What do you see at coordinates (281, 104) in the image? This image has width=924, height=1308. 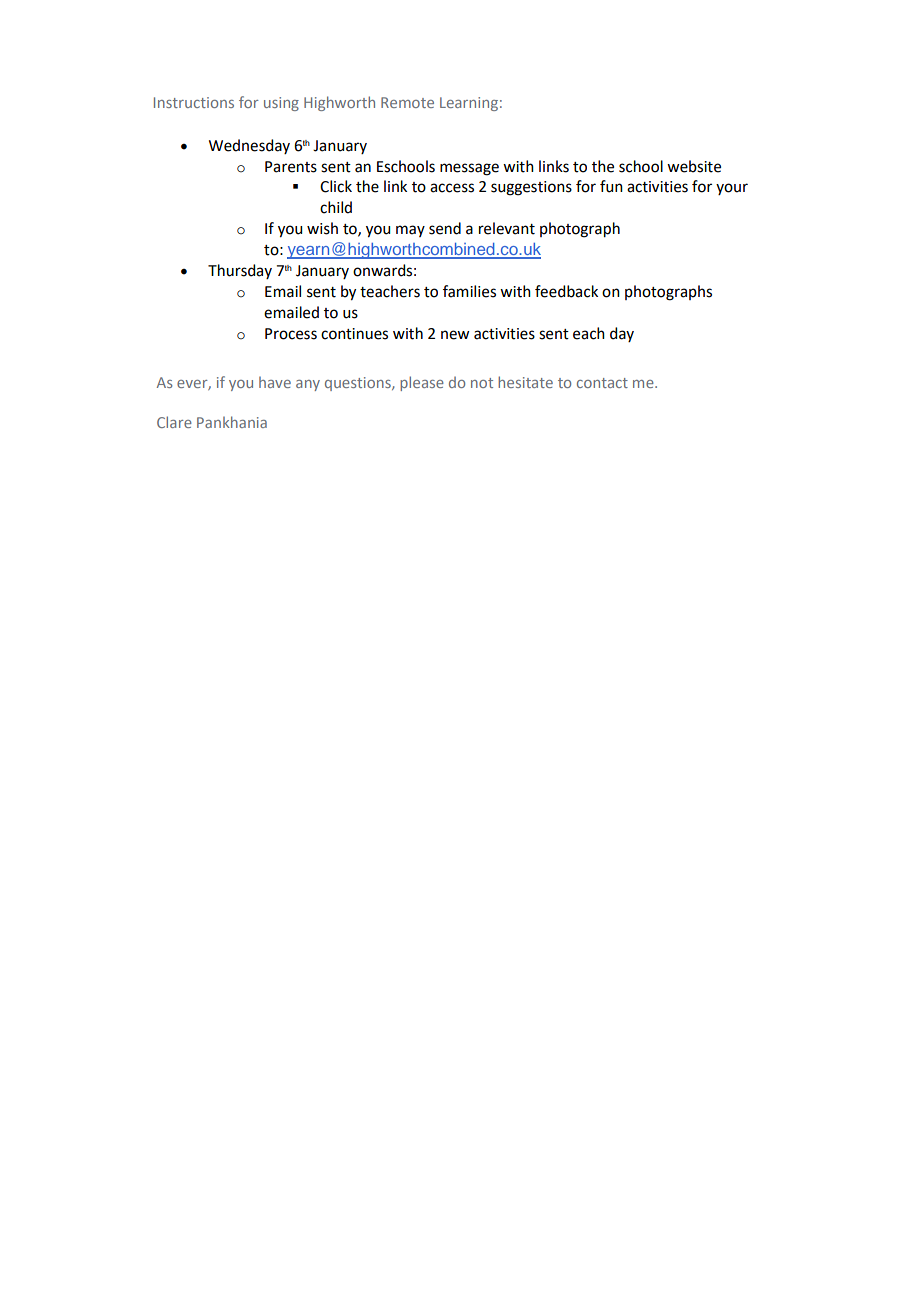 I see `using` at bounding box center [281, 104].
